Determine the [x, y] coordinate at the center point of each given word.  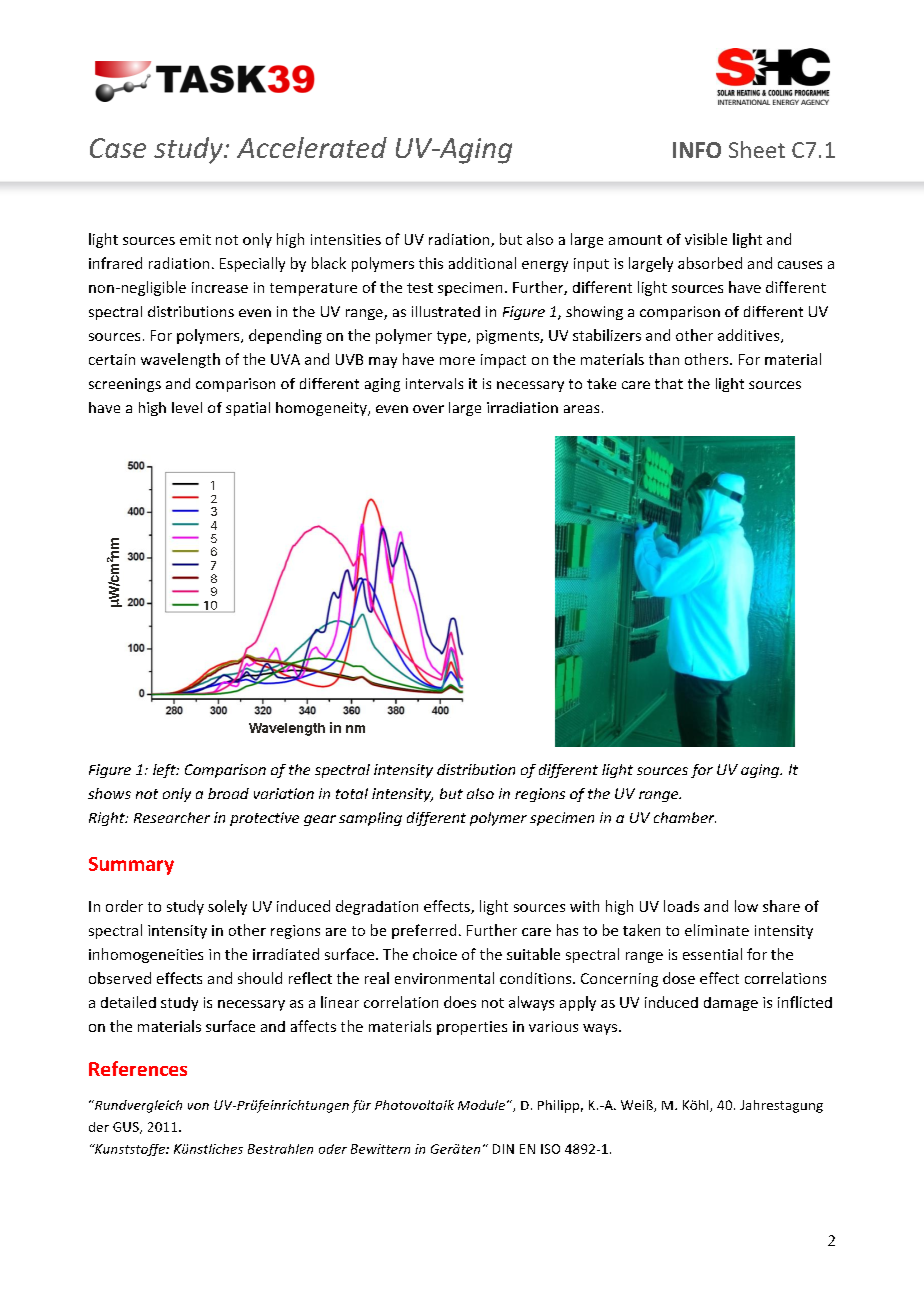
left [165, 771]
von [198, 1106]
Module [483, 1105]
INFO [697, 150]
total [352, 793]
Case [118, 148]
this [431, 263]
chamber [685, 817]
